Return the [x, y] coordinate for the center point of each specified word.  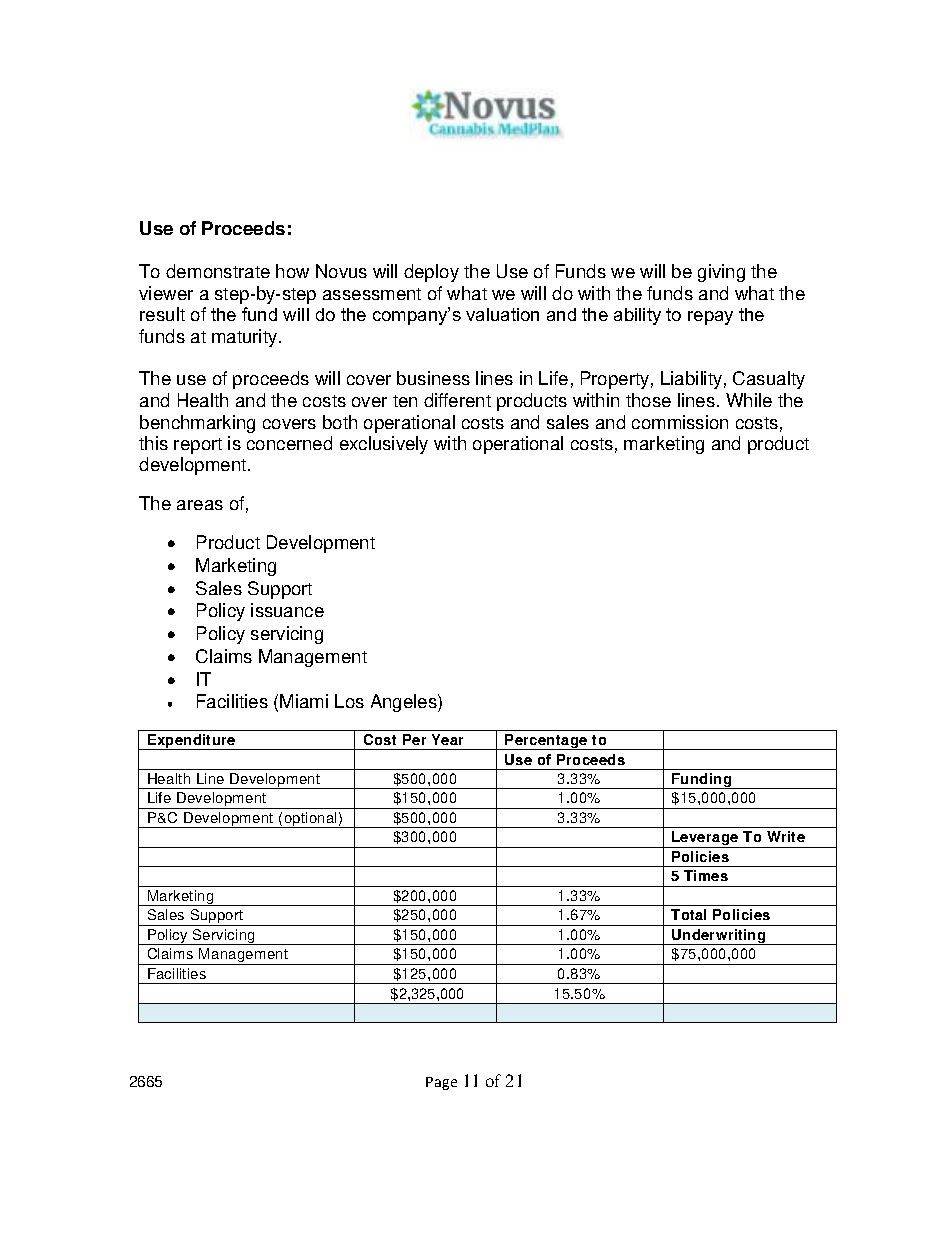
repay [710, 318]
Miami [304, 701]
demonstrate [218, 271]
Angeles [405, 703]
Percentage [547, 742]
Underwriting [719, 937]
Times [706, 875]
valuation [502, 314]
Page [441, 1083]
